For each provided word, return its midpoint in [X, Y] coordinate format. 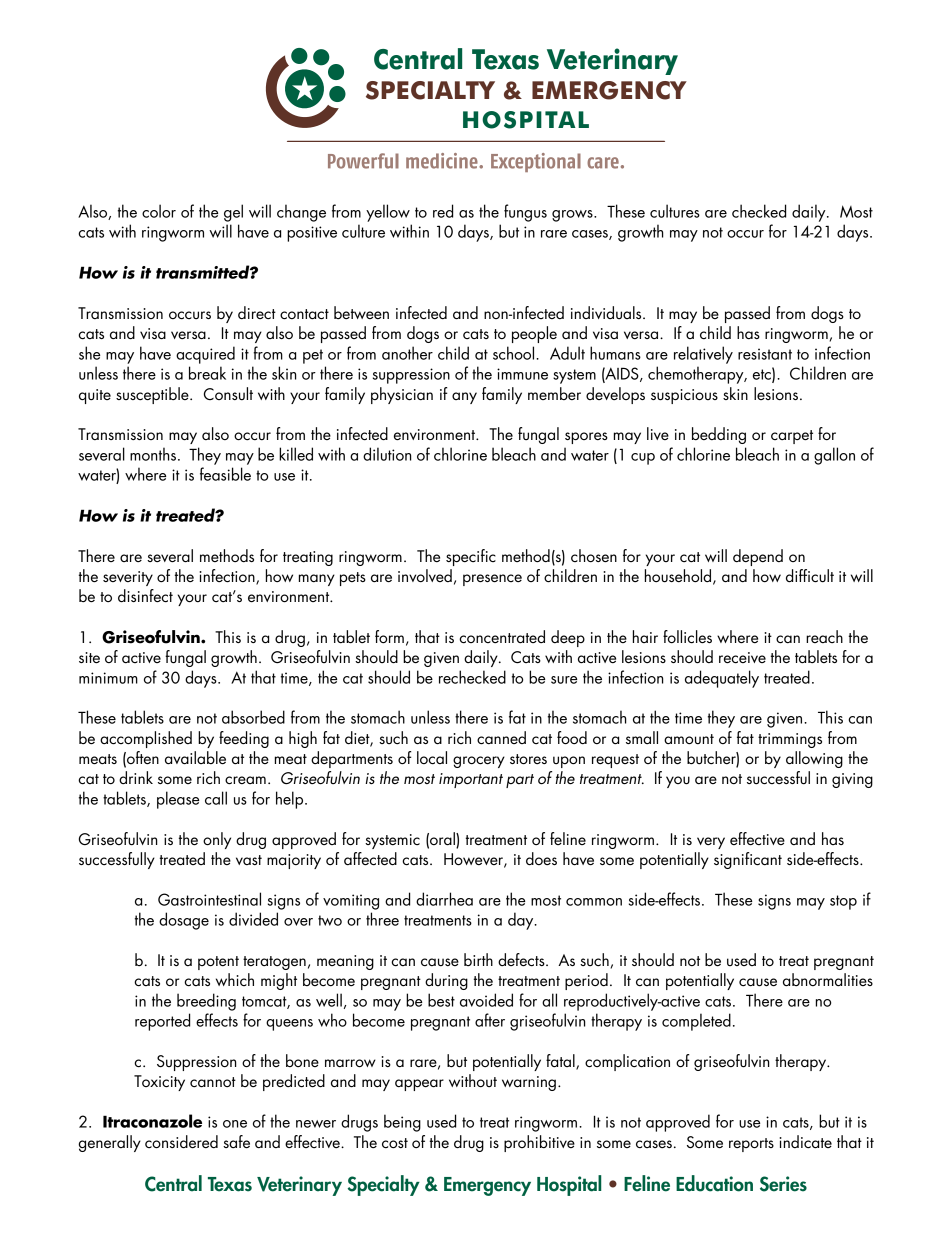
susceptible [153, 395]
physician [402, 395]
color [159, 211]
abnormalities [828, 979]
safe [236, 1141]
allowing [814, 759]
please [178, 800]
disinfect [145, 596]
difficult [810, 576]
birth [478, 959]
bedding [719, 435]
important [471, 780]
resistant [765, 354]
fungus [525, 213]
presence [492, 580]
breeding [206, 1002]
